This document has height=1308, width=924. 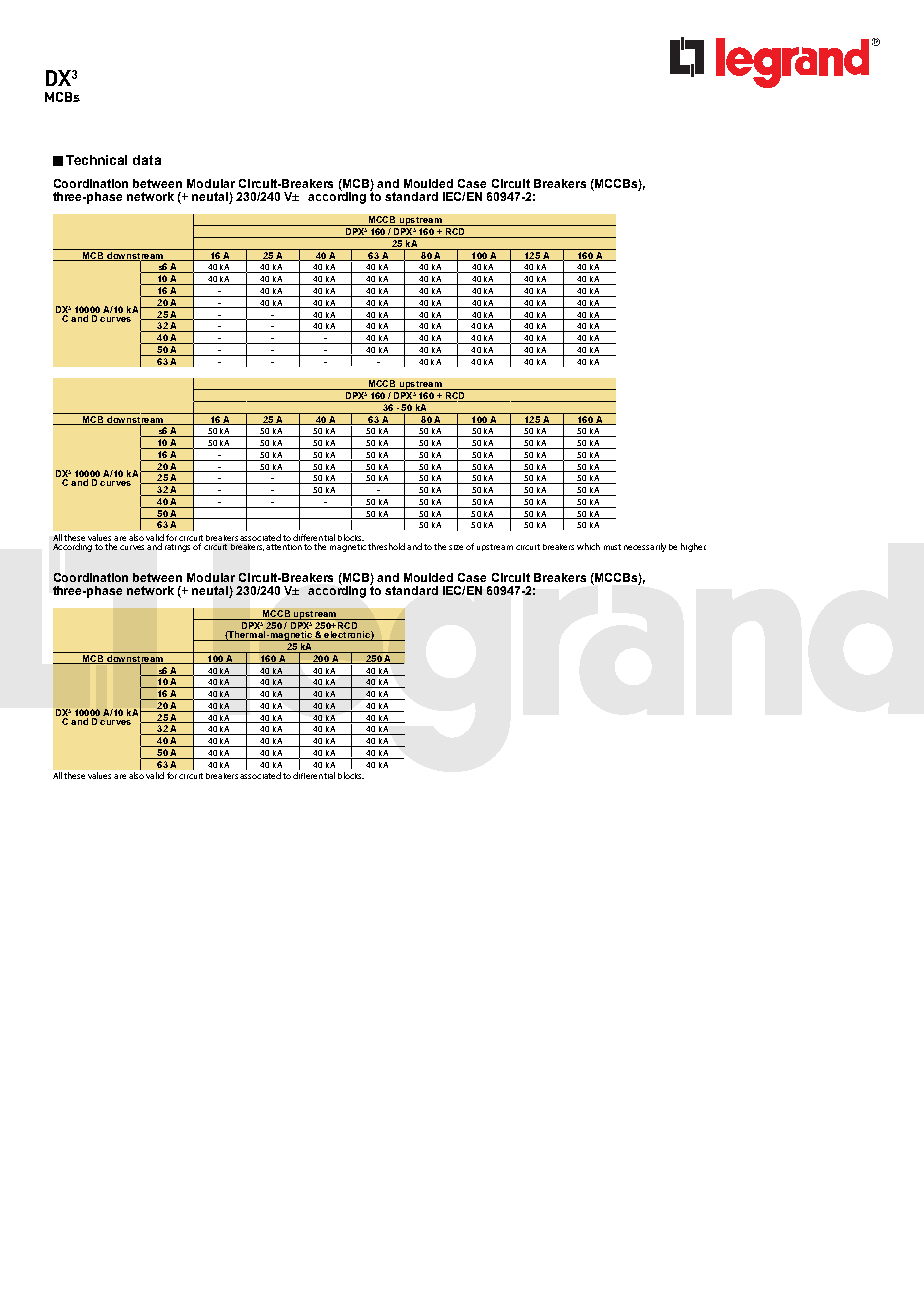 What do you see at coordinates (284, 547) in the document?
I see `attention` at bounding box center [284, 547].
